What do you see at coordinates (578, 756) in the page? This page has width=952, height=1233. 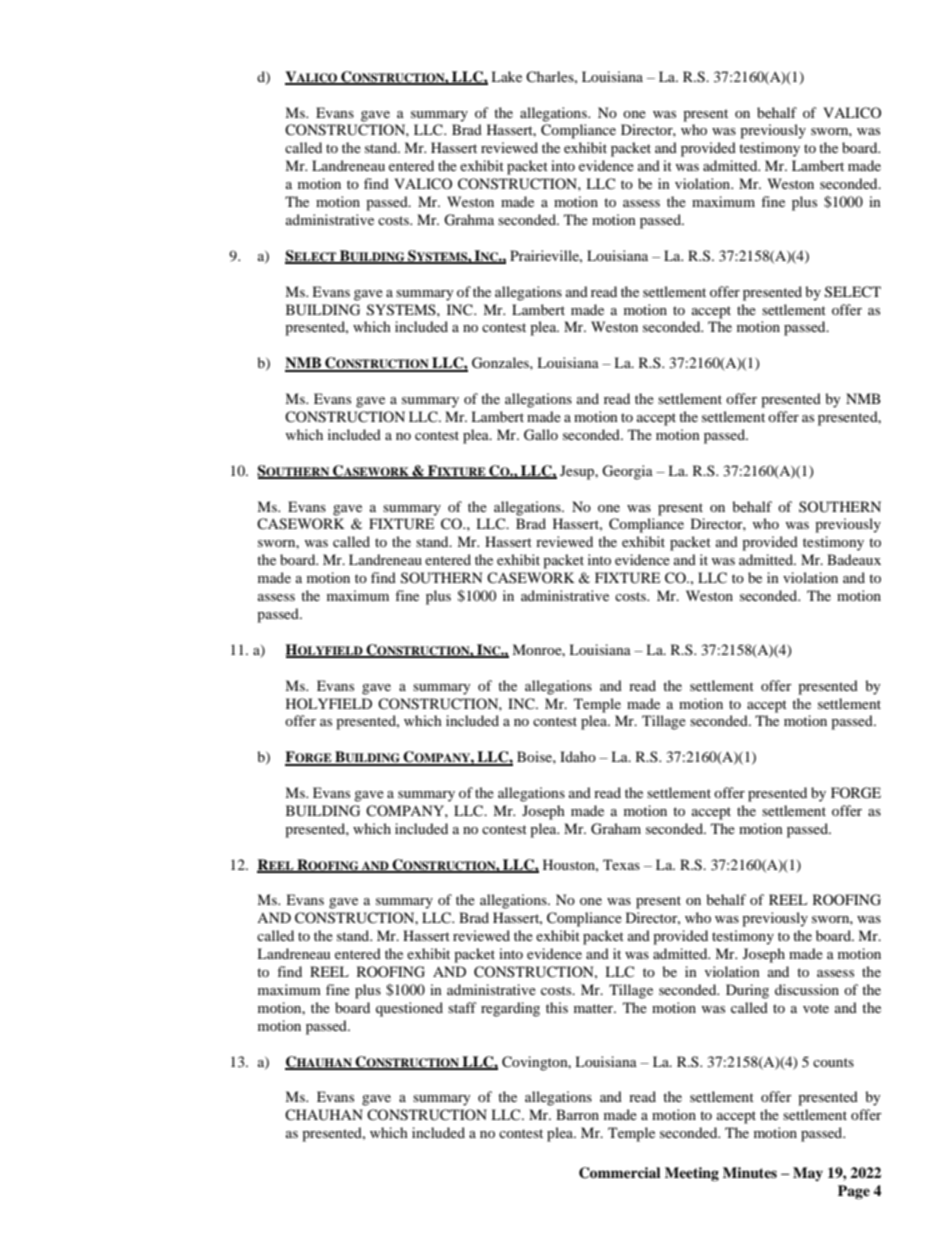 I see `Idaho` at bounding box center [578, 756].
